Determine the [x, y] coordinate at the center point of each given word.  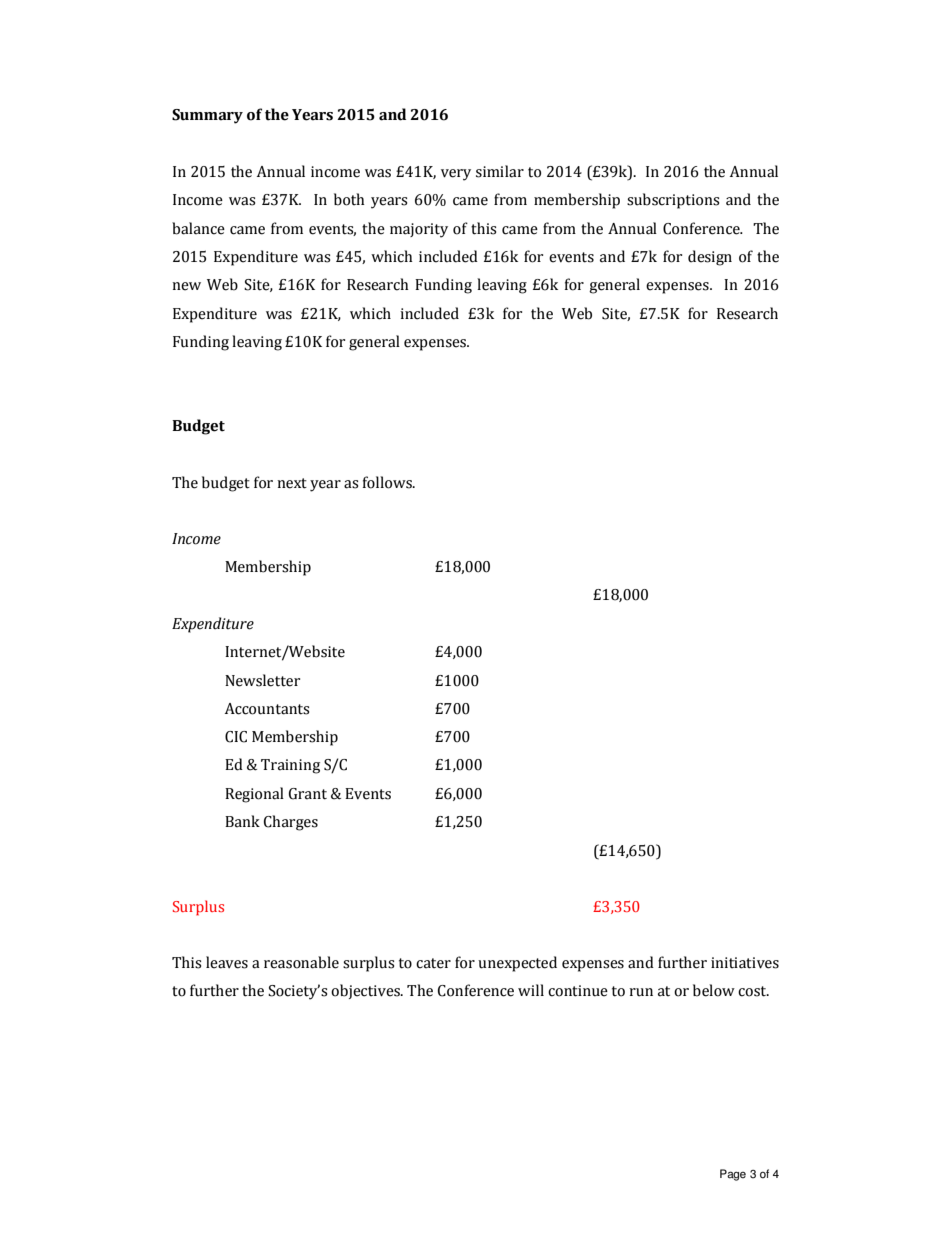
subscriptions [673, 201]
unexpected [517, 964]
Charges [291, 823]
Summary [207, 116]
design [710, 258]
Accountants [267, 709]
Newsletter [262, 680]
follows [388, 482]
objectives [366, 991]
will [531, 990]
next [292, 483]
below [714, 990]
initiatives [745, 963]
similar [500, 171]
